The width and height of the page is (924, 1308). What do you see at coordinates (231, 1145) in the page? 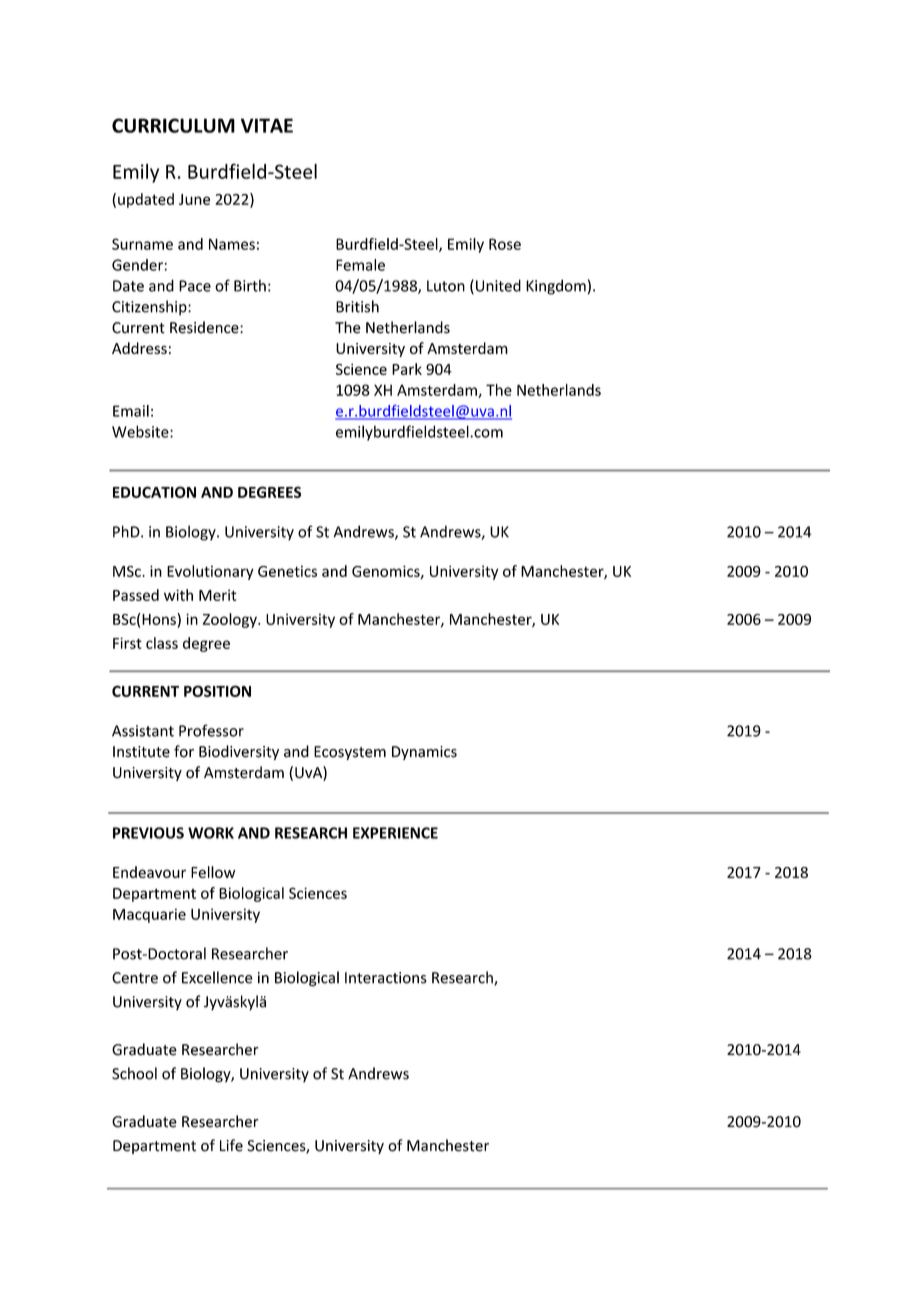
I see `Life` at bounding box center [231, 1145].
